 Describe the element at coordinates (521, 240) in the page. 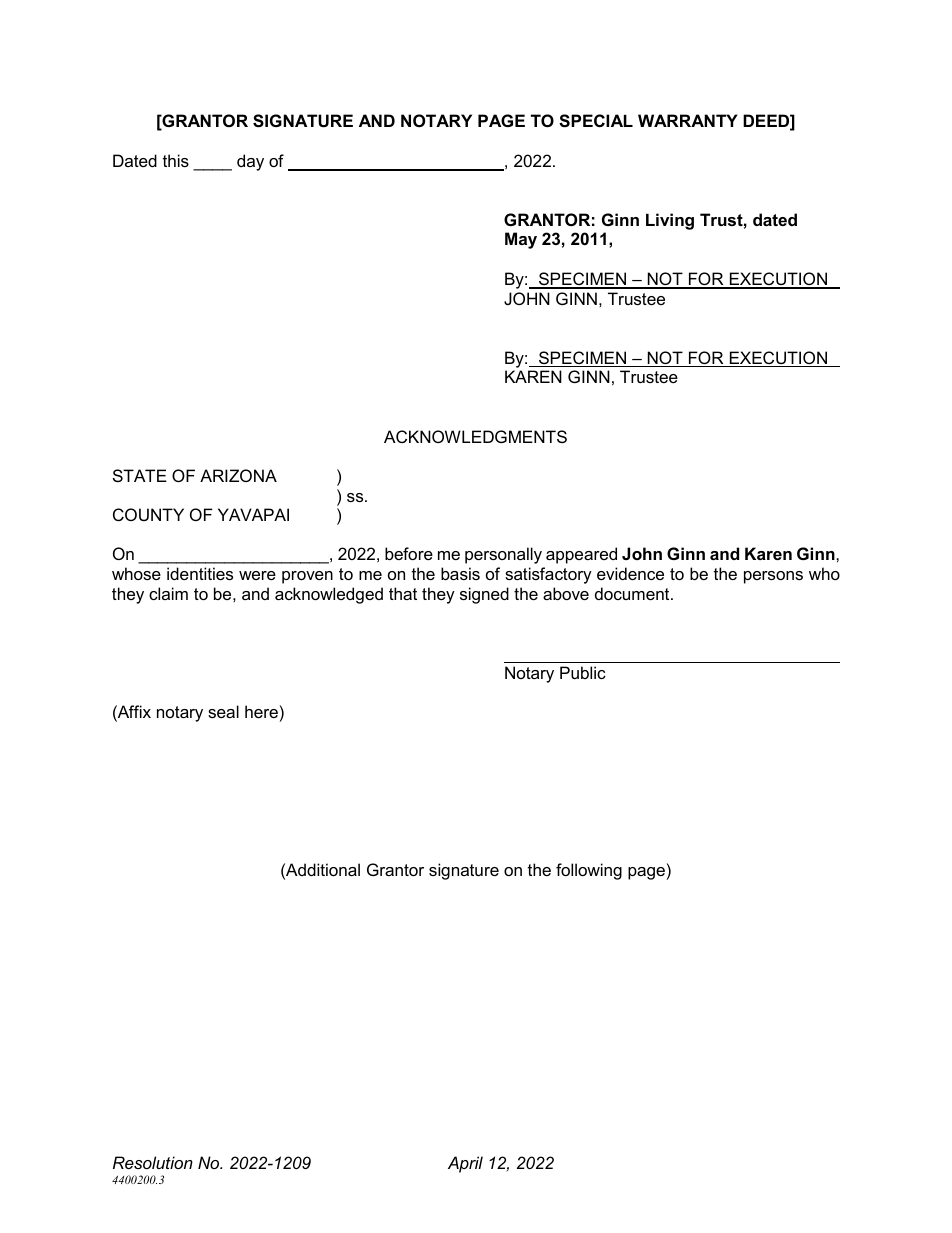

I see `May` at that location.
